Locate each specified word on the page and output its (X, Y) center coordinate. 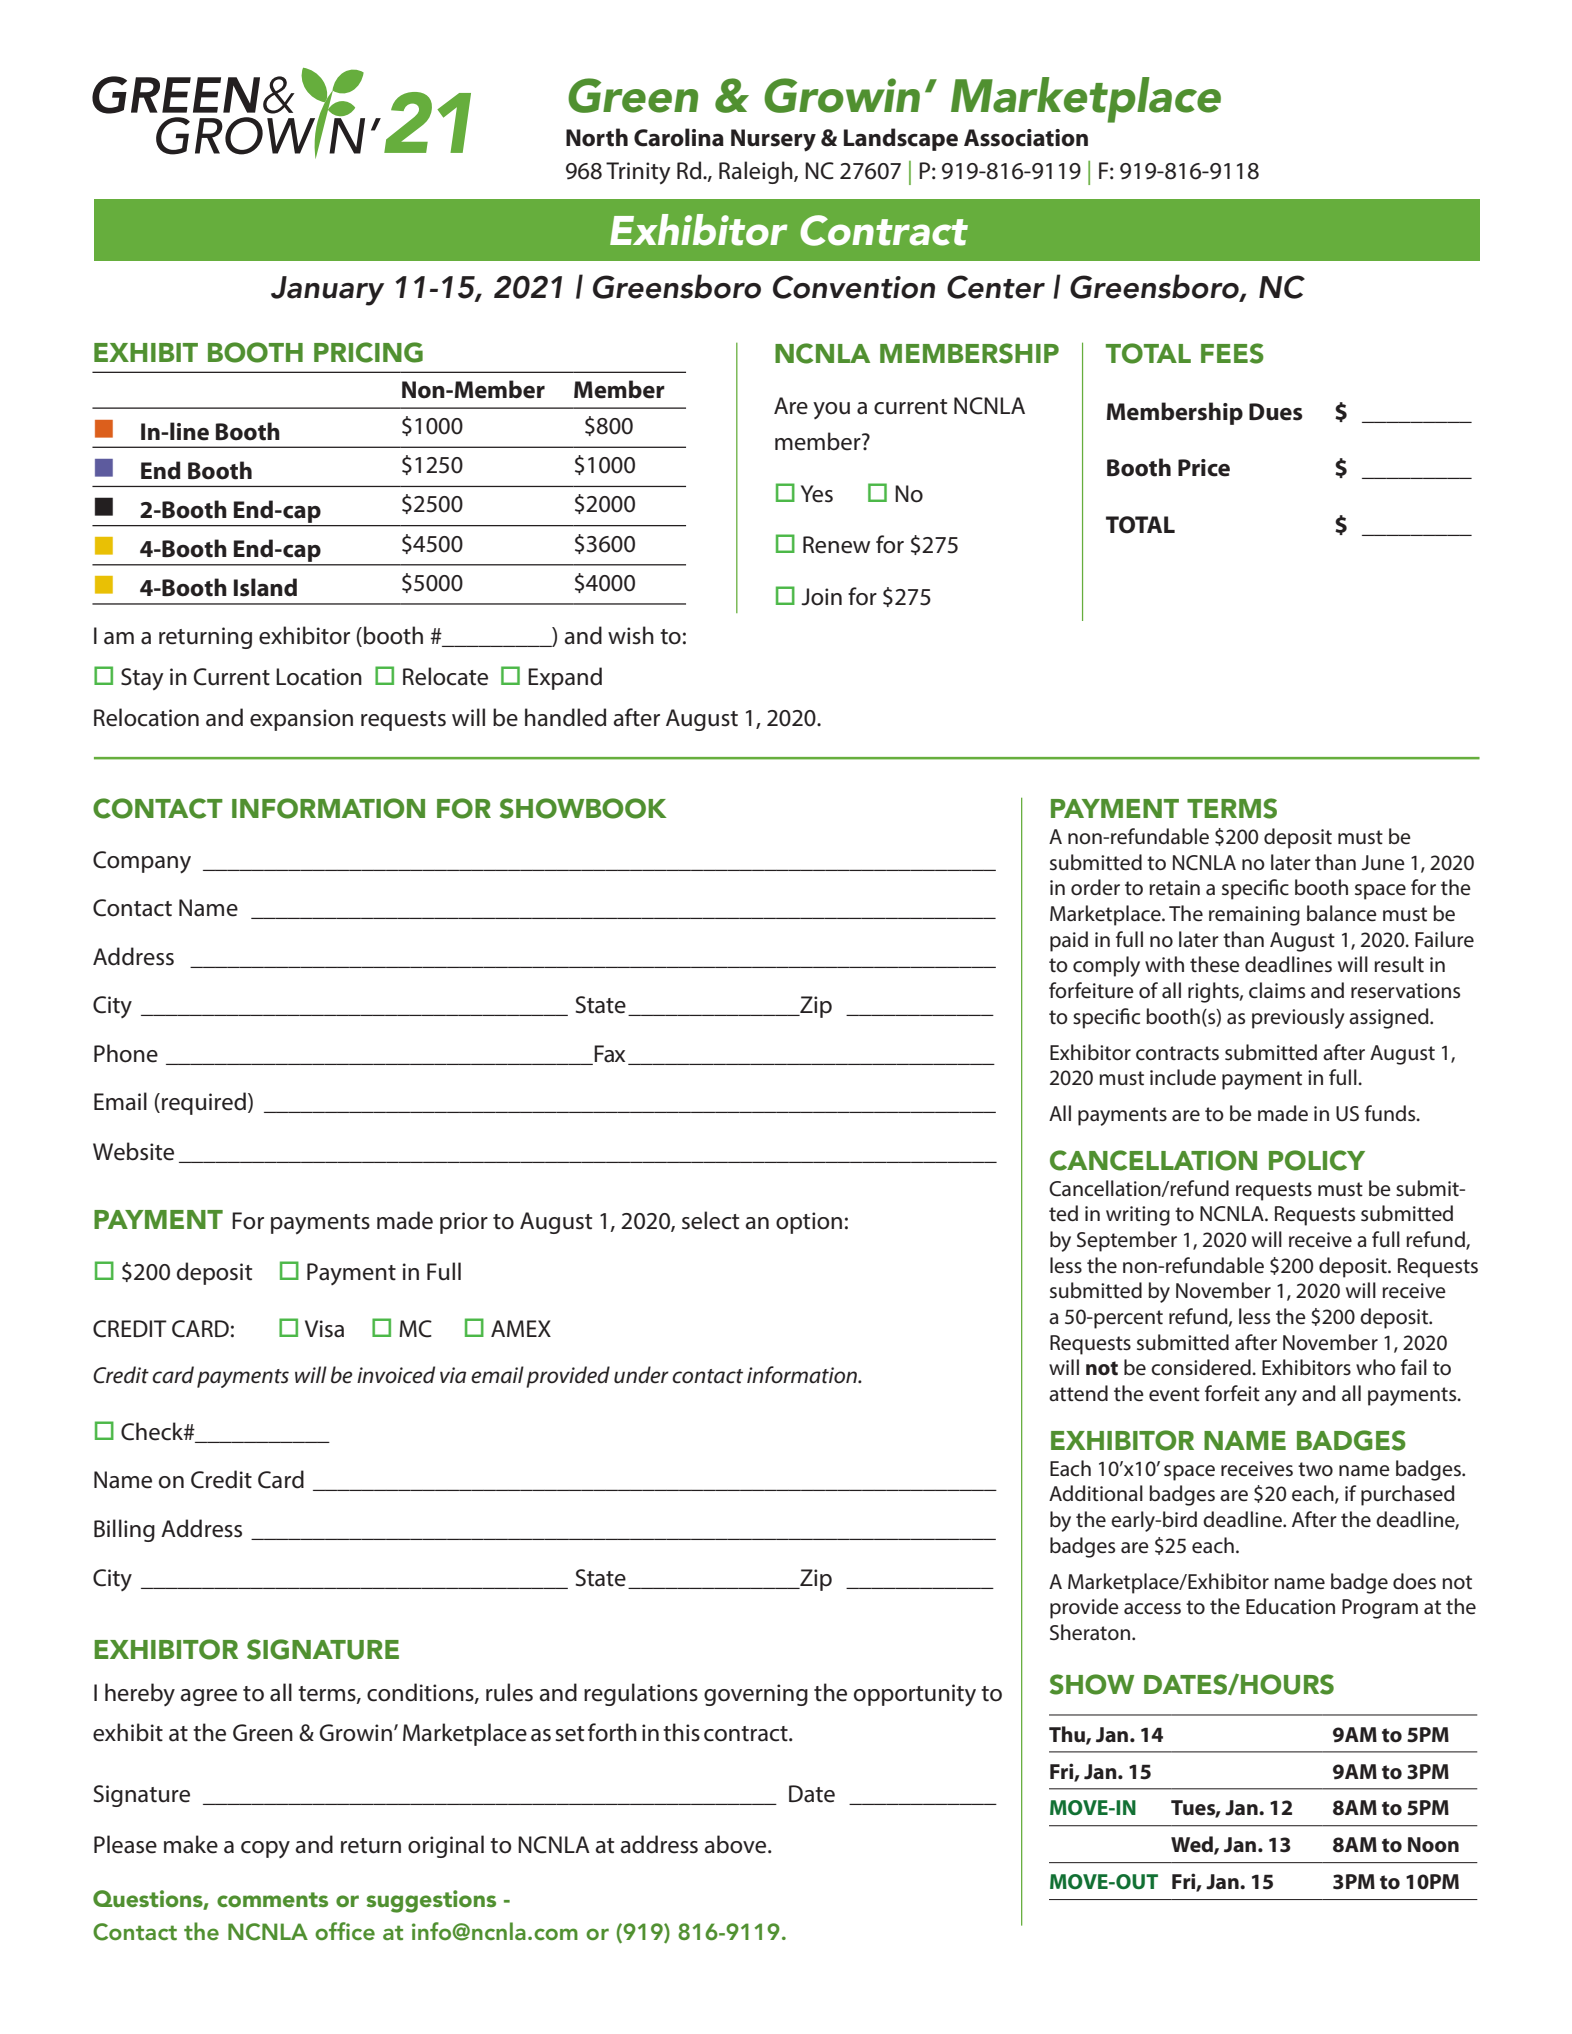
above (737, 1844)
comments (272, 1899)
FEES (1232, 353)
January (327, 291)
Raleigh (757, 172)
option (809, 1223)
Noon (1433, 1845)
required (204, 1103)
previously (1298, 1018)
